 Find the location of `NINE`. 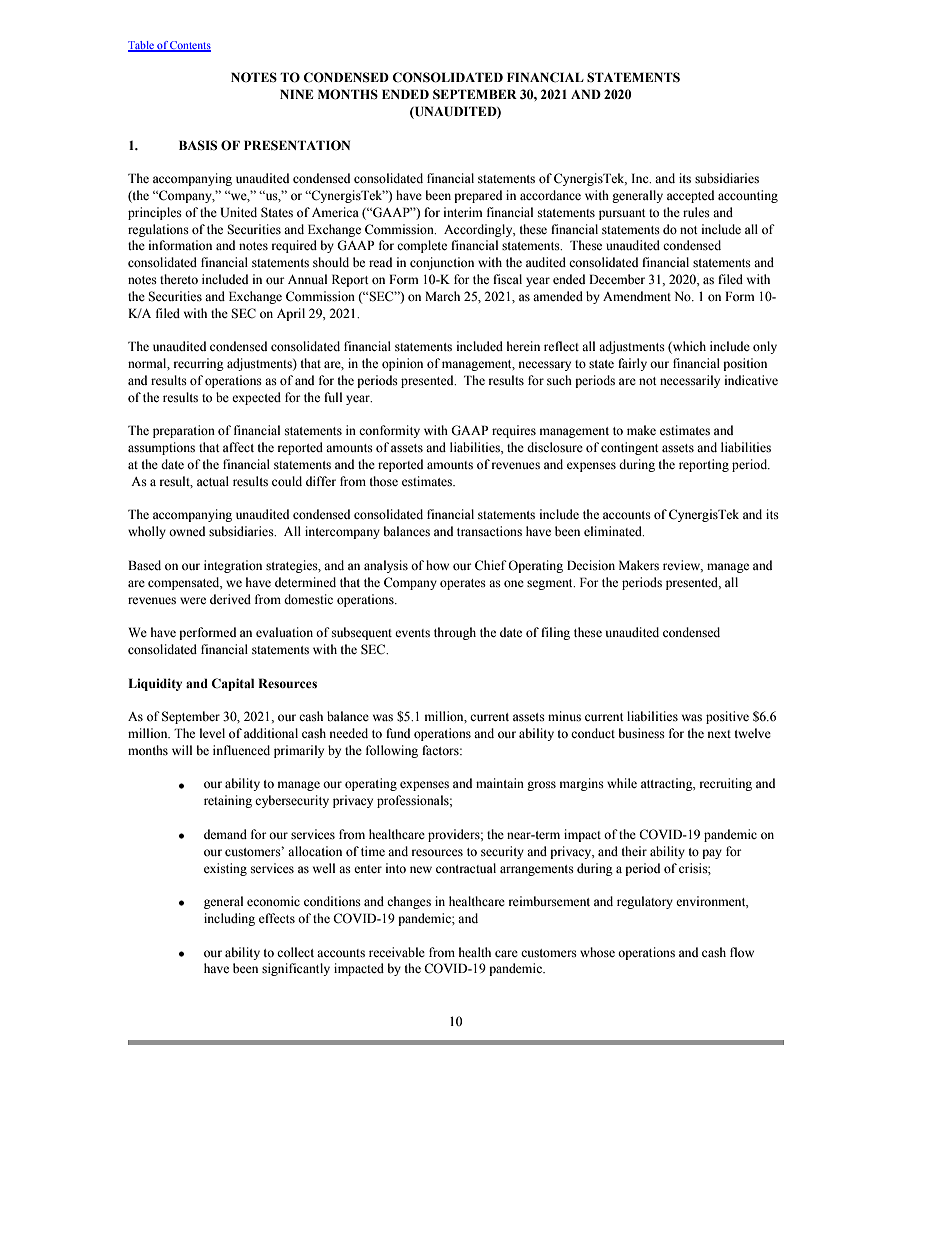

NINE is located at coordinates (296, 94).
